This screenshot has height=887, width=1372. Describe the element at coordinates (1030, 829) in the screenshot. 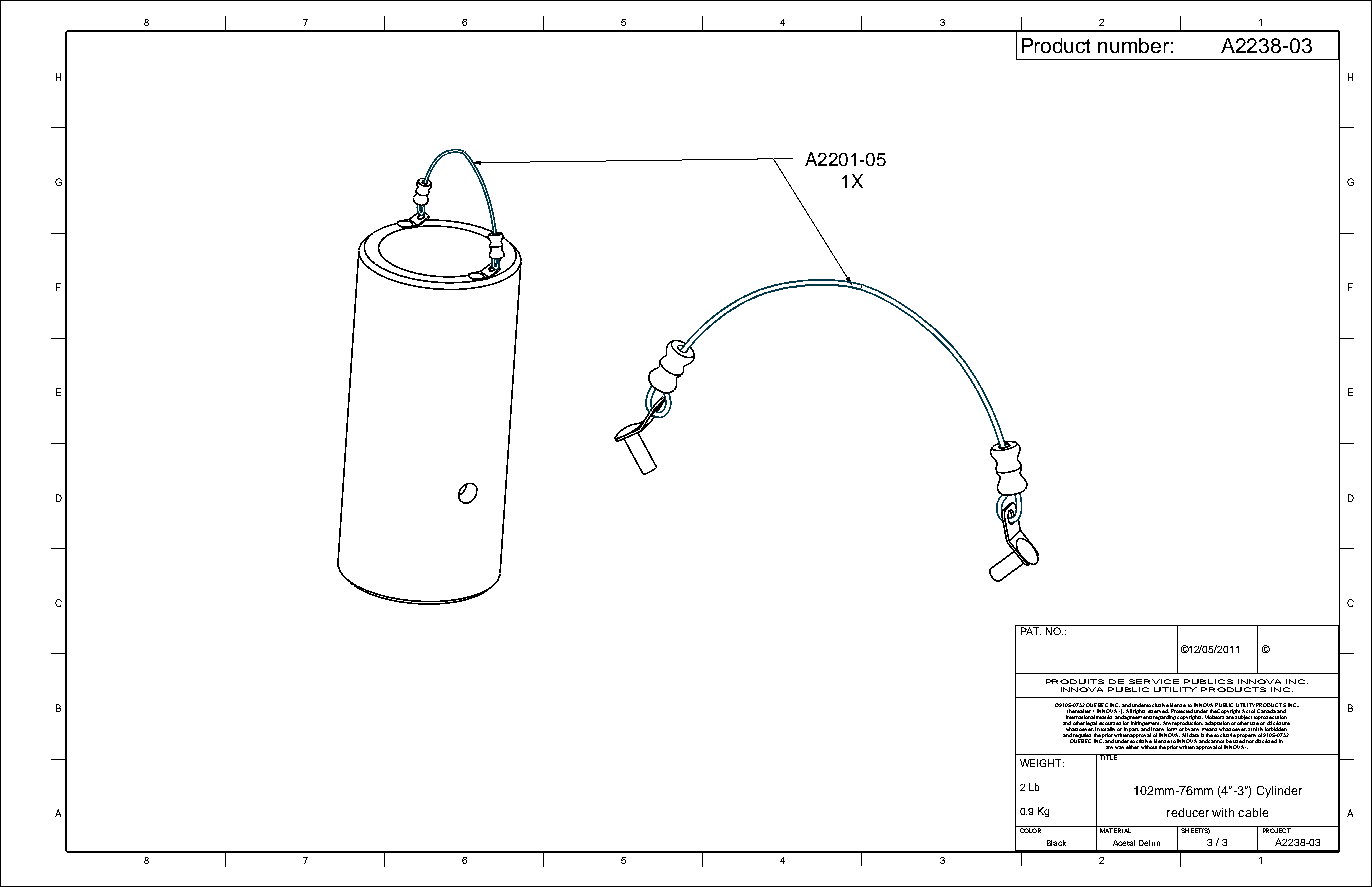

I see `COLOR` at that location.
